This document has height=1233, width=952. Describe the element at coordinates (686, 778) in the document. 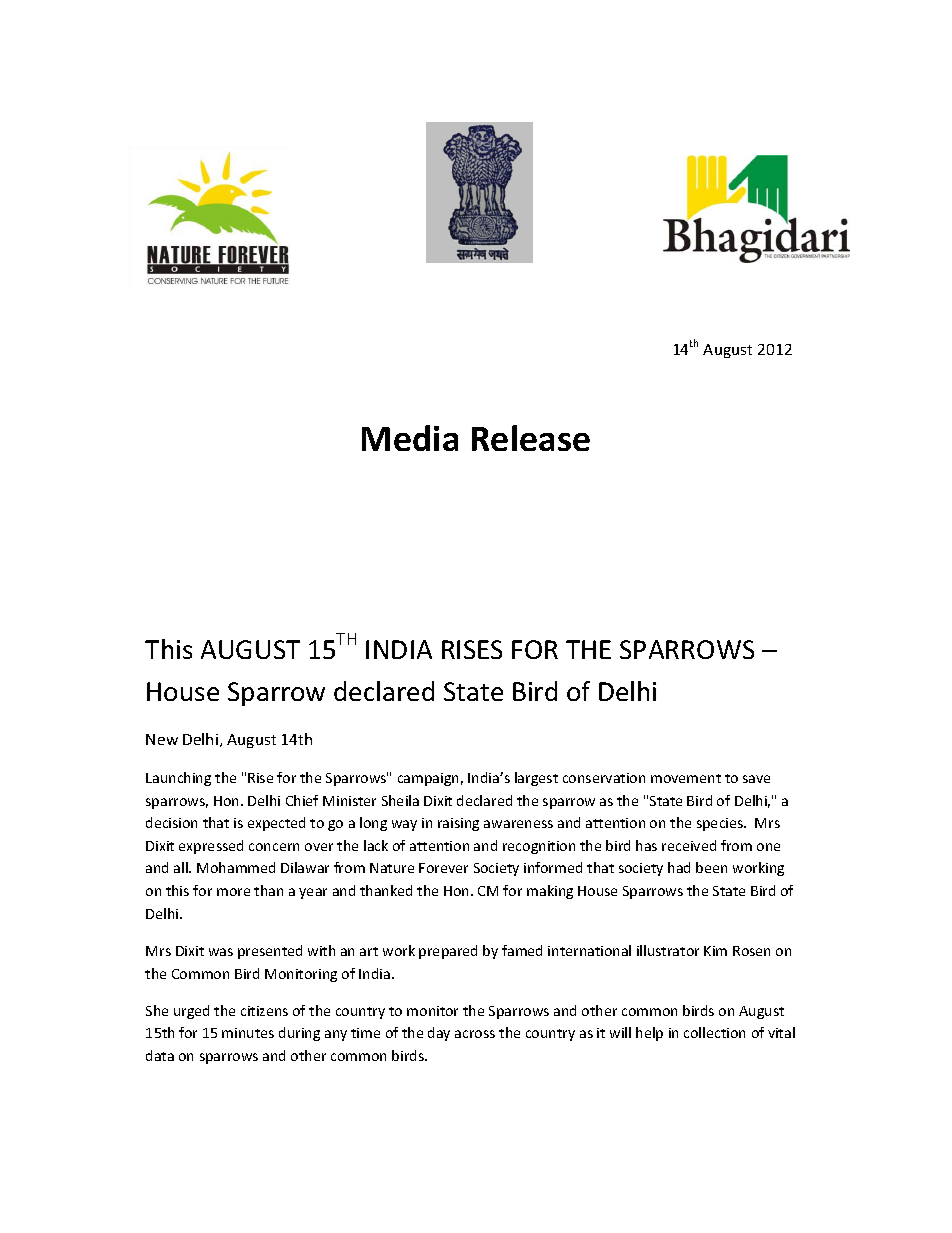

I see `movement` at that location.
